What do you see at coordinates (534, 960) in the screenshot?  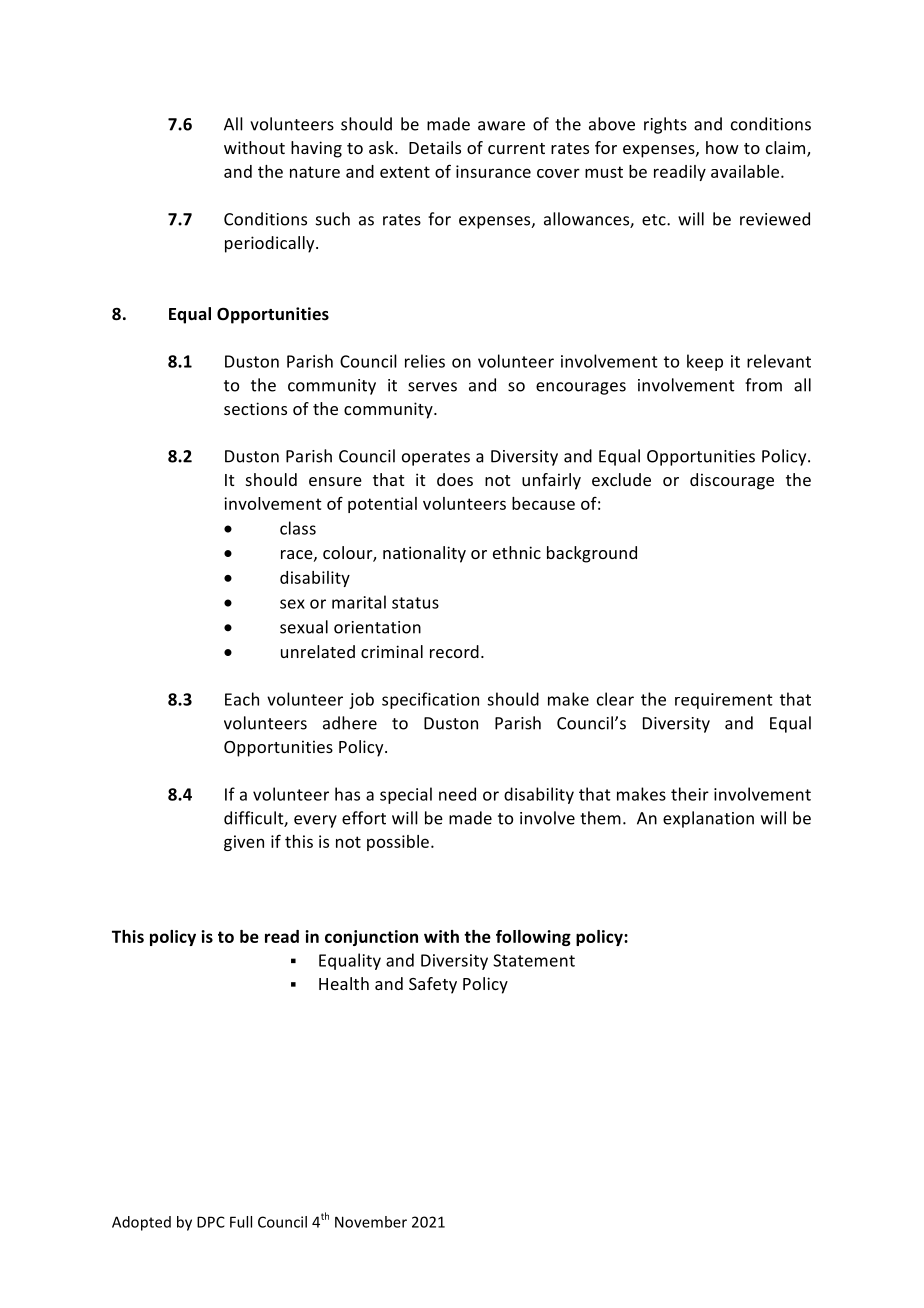 I see `Statement` at bounding box center [534, 960].
